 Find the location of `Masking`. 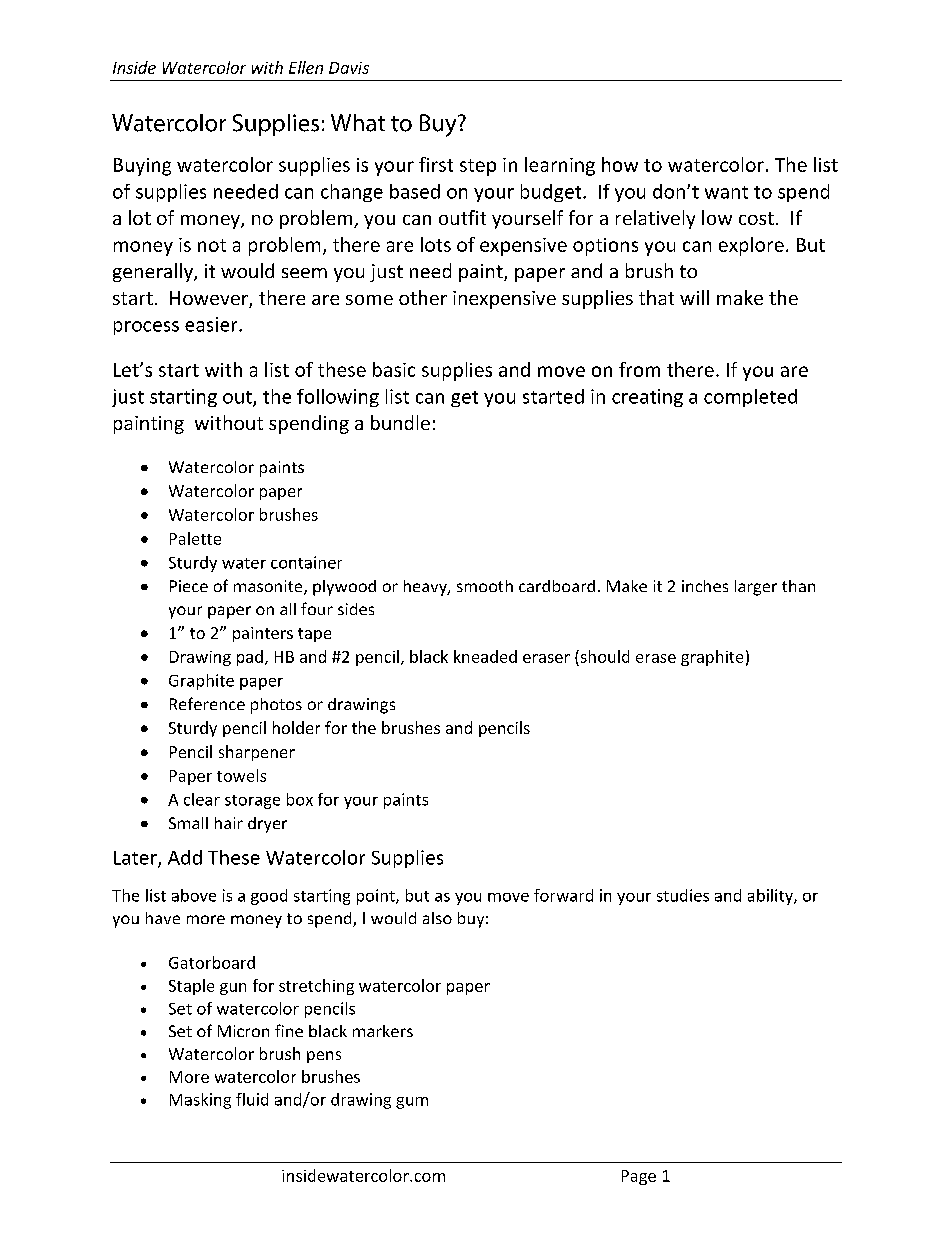

Masking is located at coordinates (200, 1101).
